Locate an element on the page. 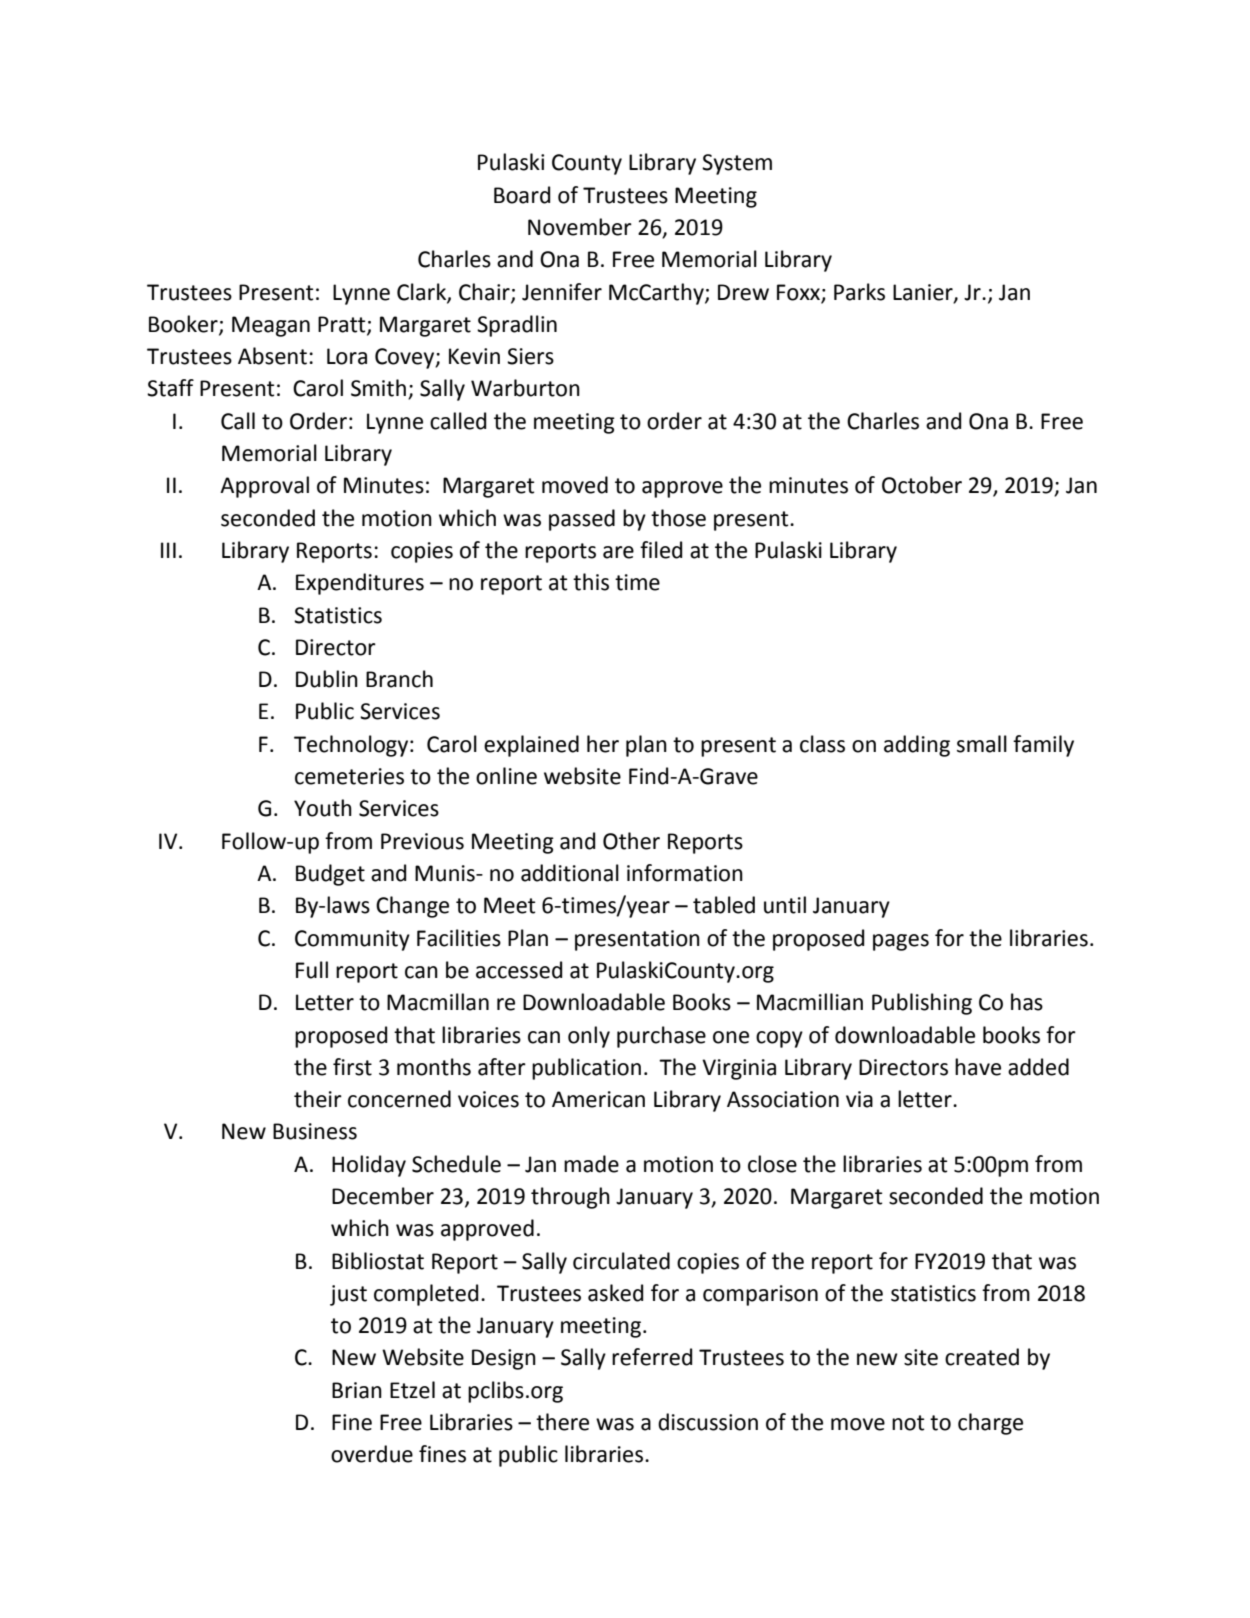  there is located at coordinates (562, 1422).
